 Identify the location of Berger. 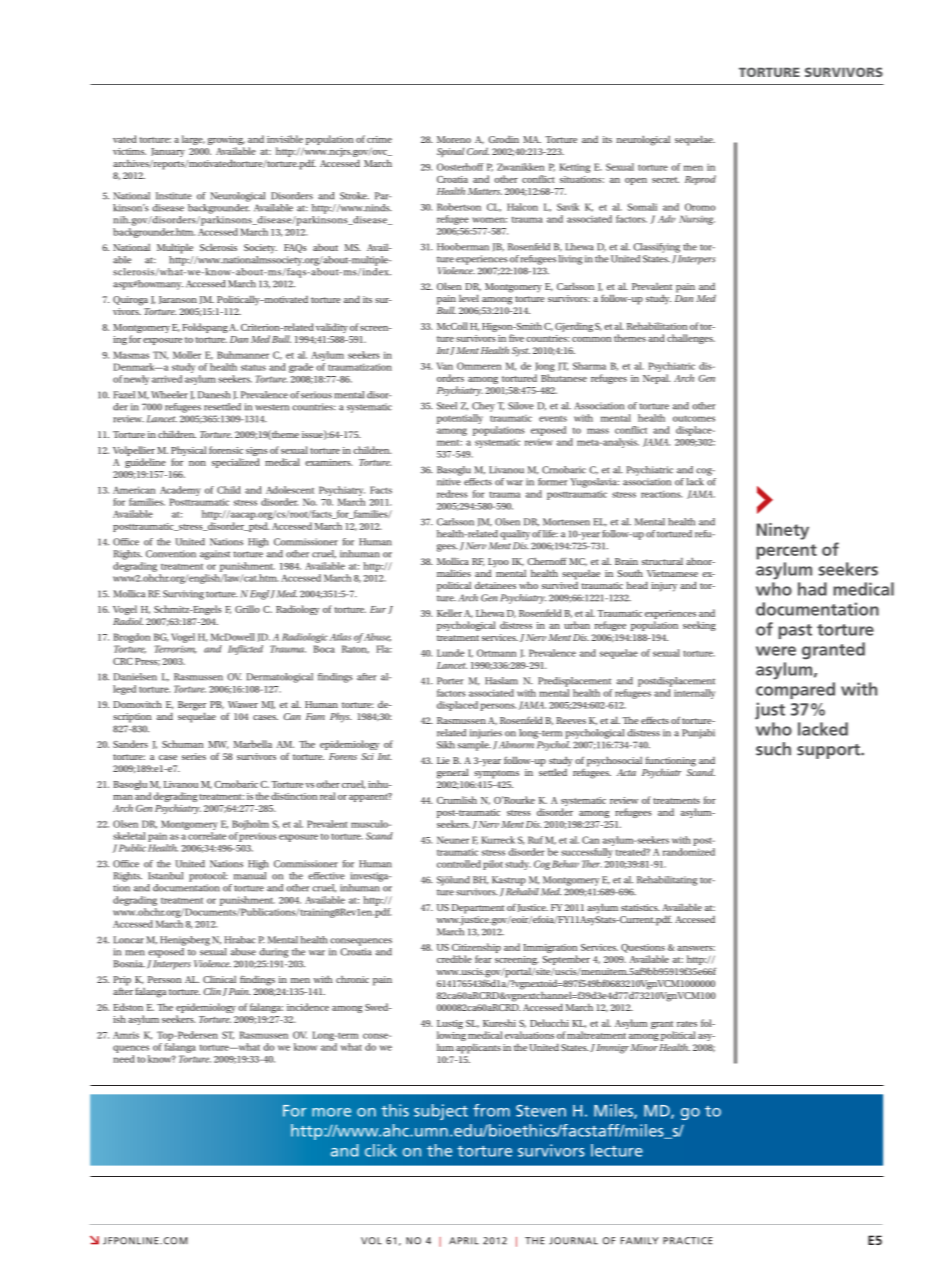
(192, 707).
